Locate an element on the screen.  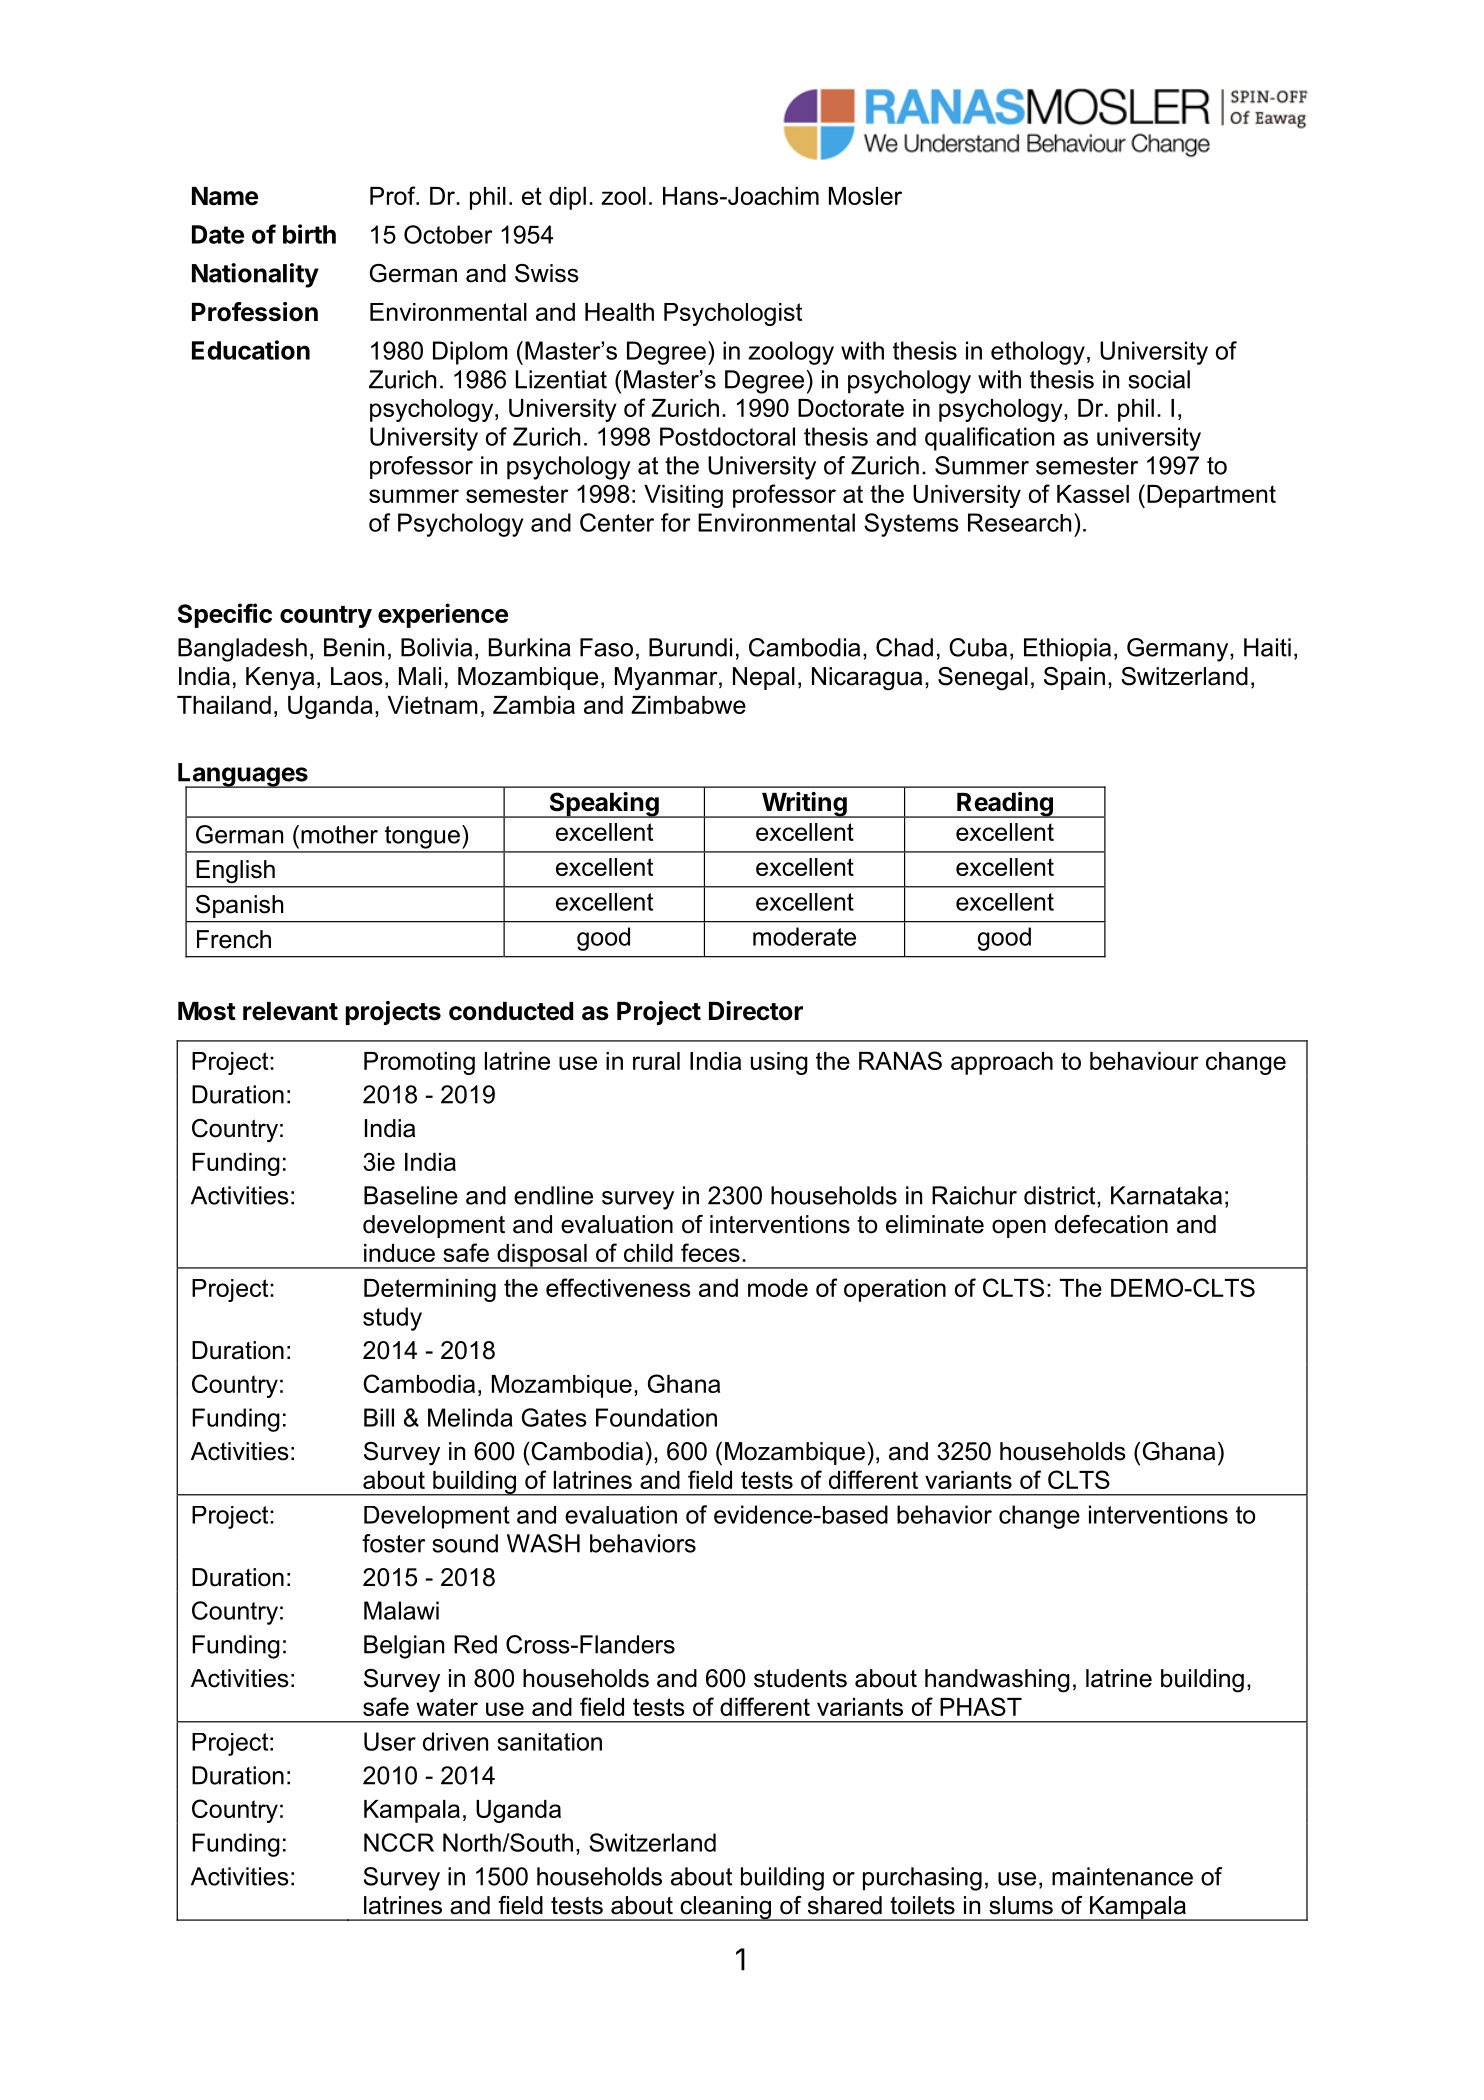
feces is located at coordinates (710, 1252).
